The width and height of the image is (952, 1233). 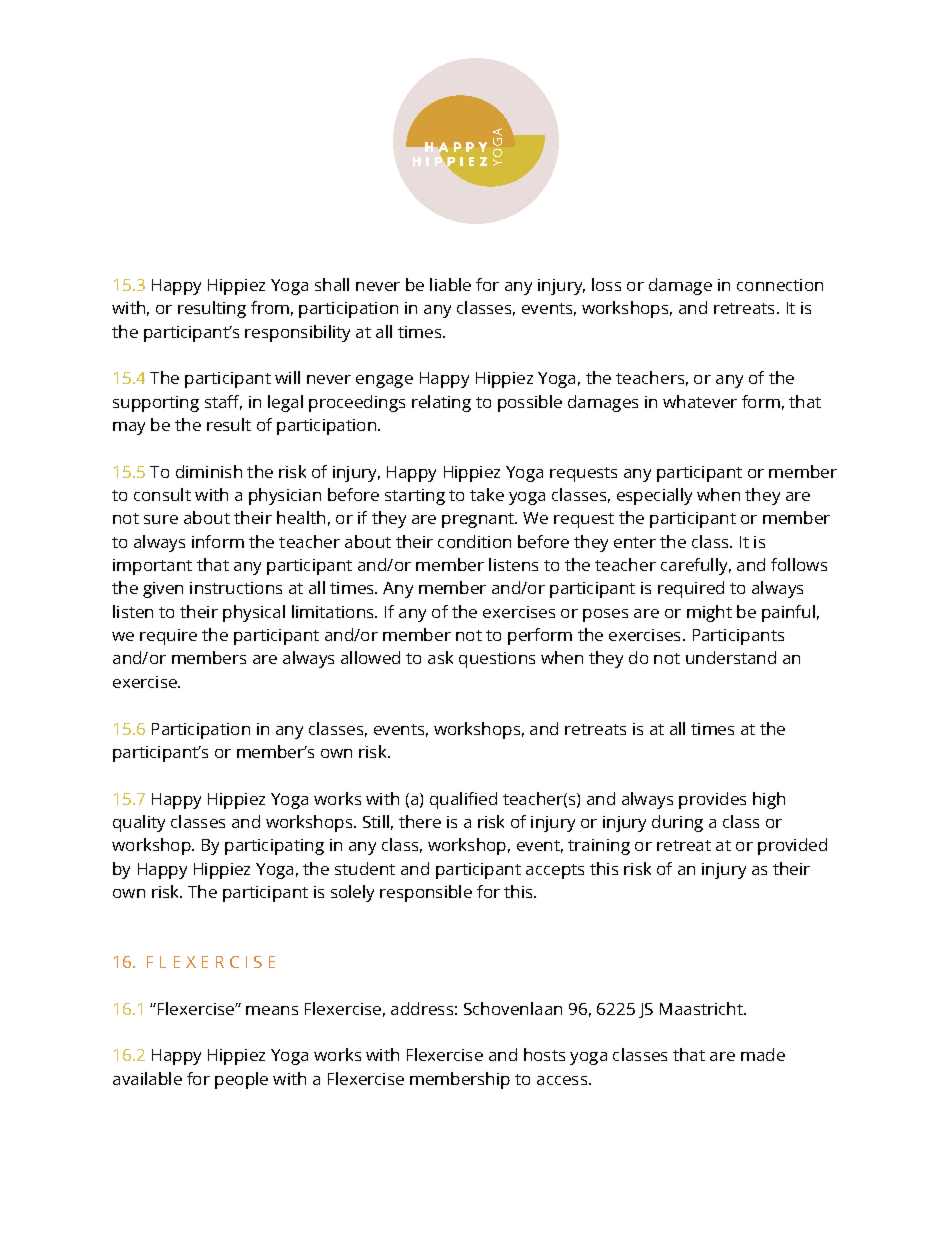 I want to click on diminish, so click(x=209, y=471).
